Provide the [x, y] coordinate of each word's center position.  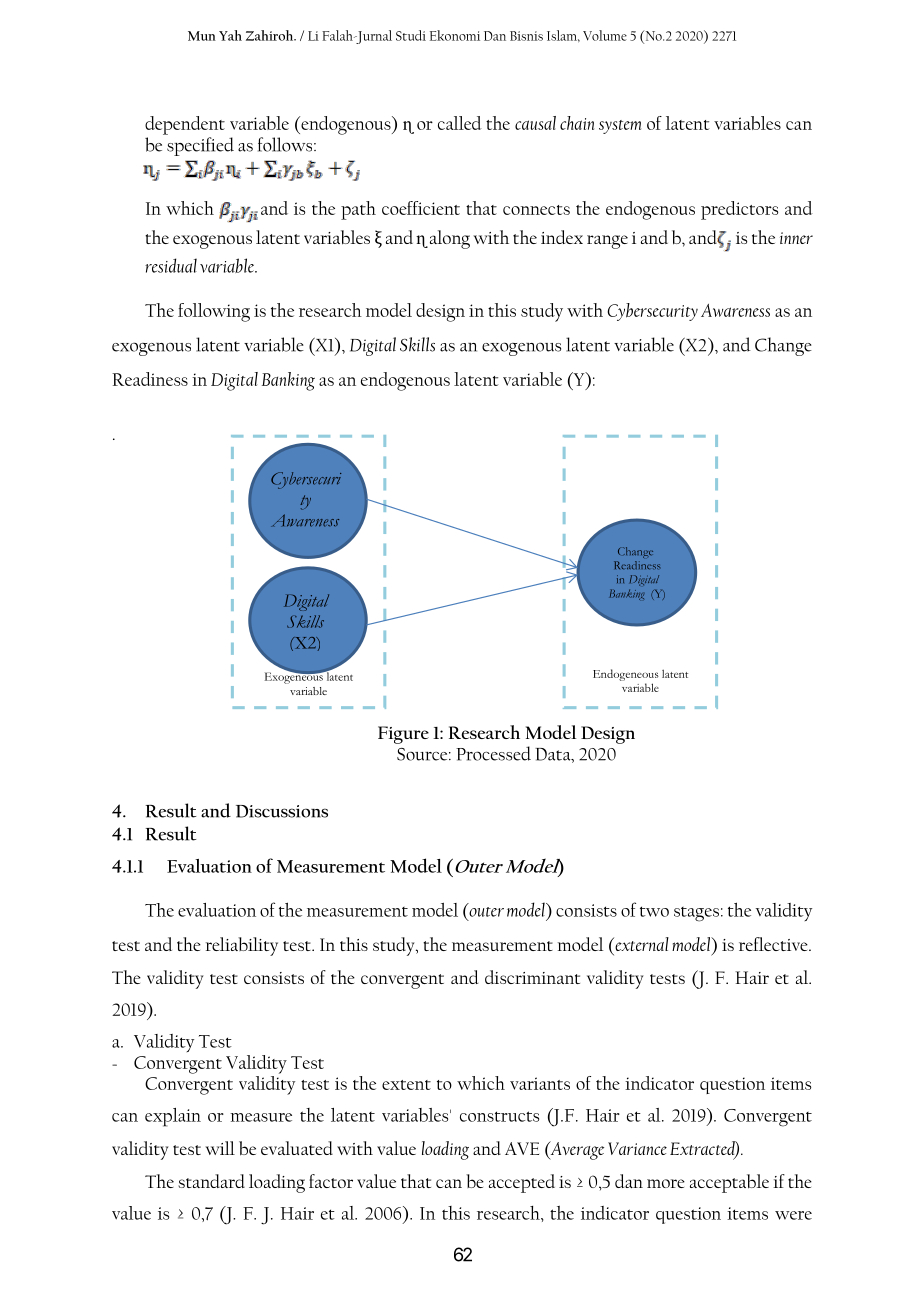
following [214, 312]
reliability [242, 946]
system [620, 127]
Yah [230, 35]
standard [211, 1181]
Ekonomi [455, 35]
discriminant [532, 977]
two [654, 911]
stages [696, 914]
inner [796, 238]
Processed [493, 753]
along [450, 239]
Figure [403, 735]
